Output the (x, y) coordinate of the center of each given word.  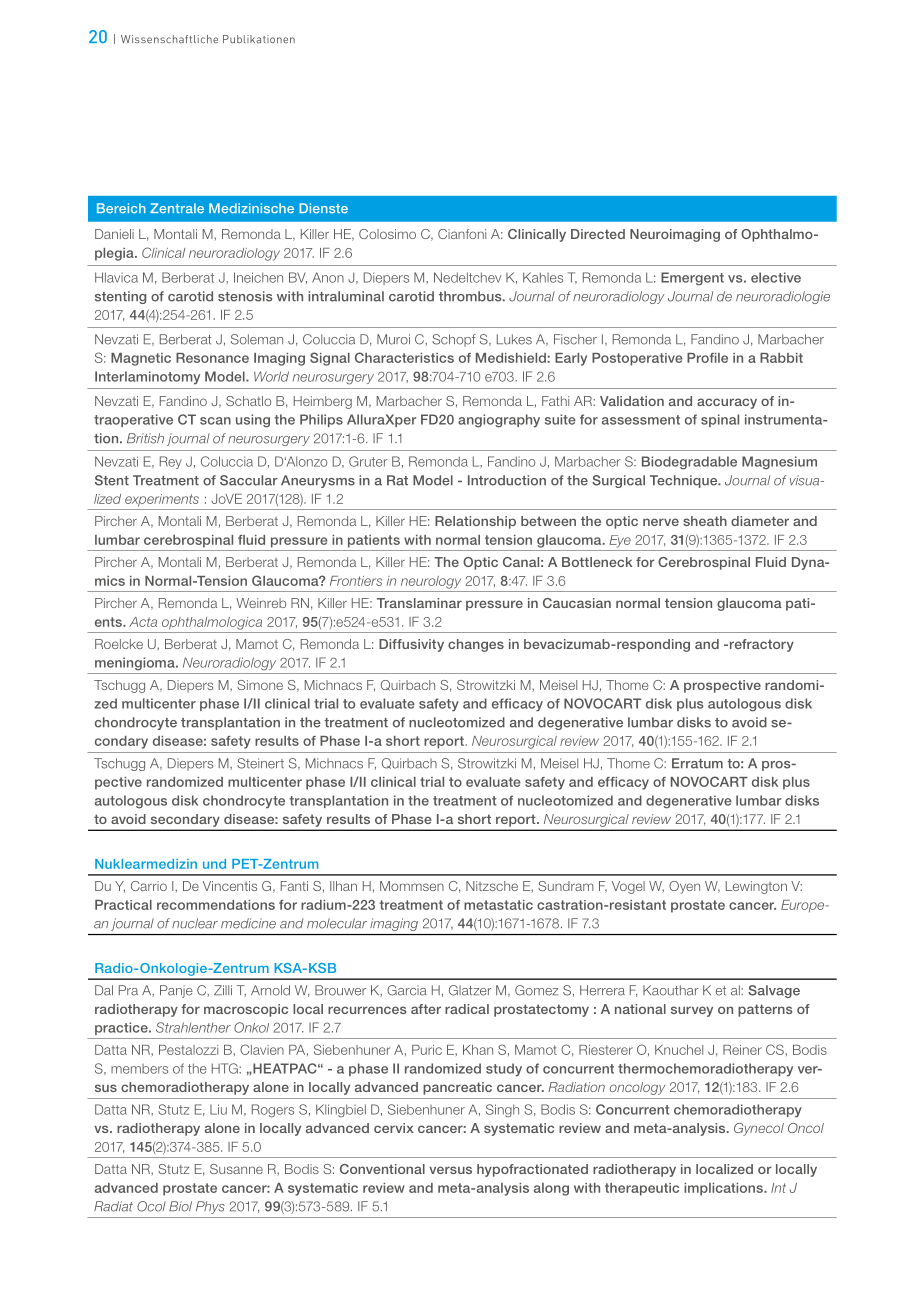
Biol (180, 1206)
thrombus (471, 296)
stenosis (245, 296)
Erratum (697, 763)
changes (476, 645)
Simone (260, 685)
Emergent (692, 279)
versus (450, 1170)
